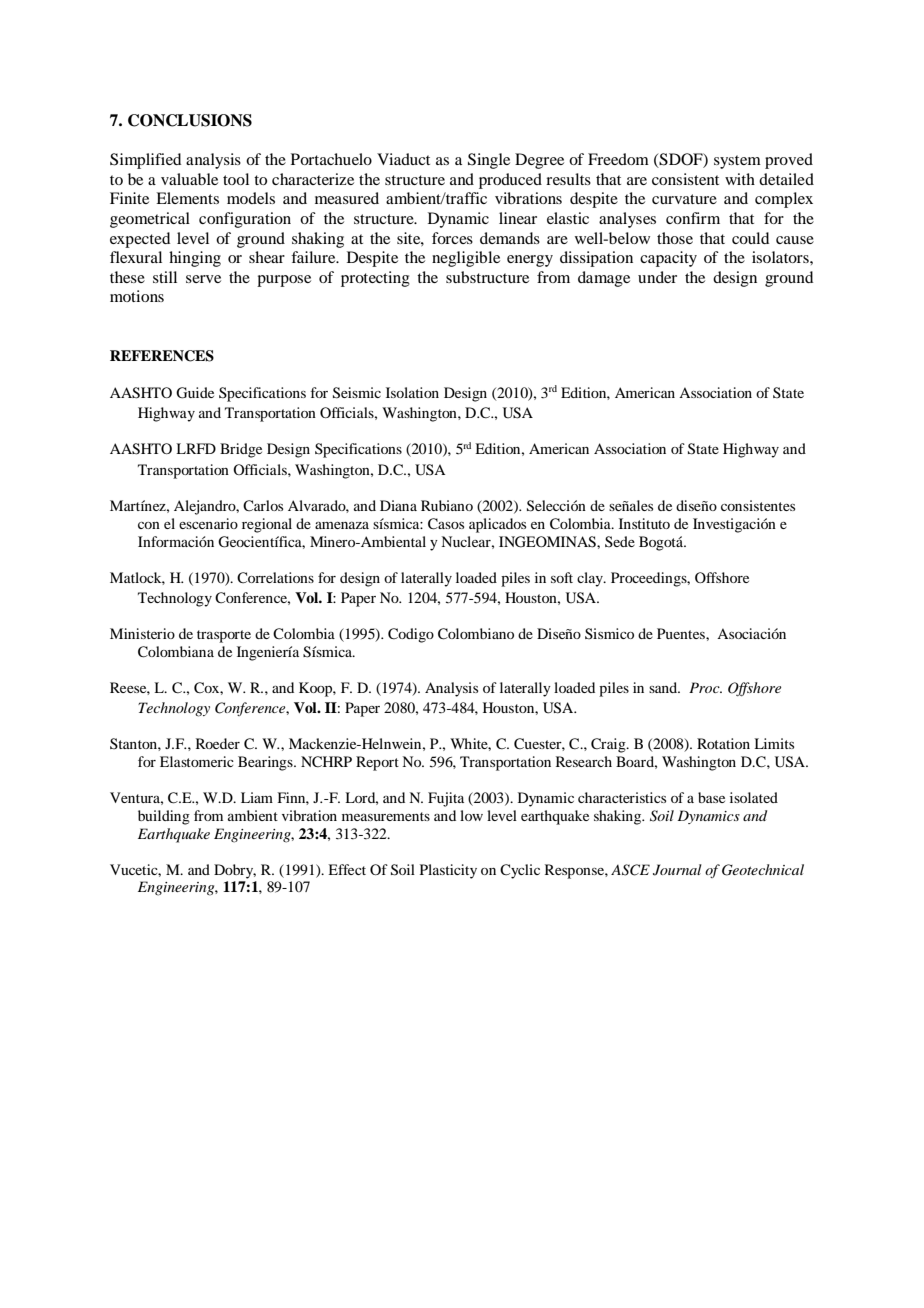 The image size is (924, 1308). I want to click on clay, so click(591, 579).
